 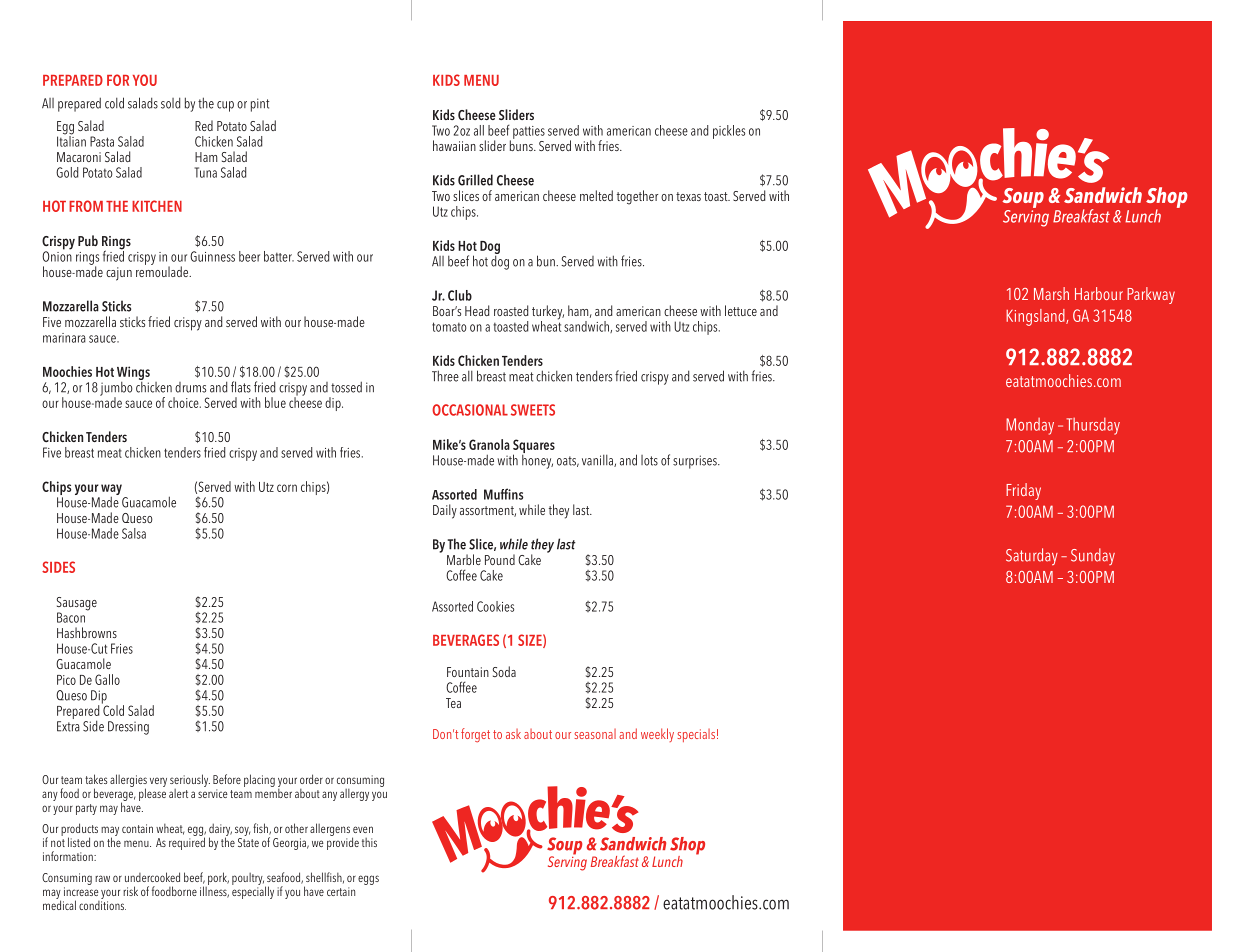 What do you see at coordinates (71, 617) in the image?
I see `Bacon` at bounding box center [71, 617].
